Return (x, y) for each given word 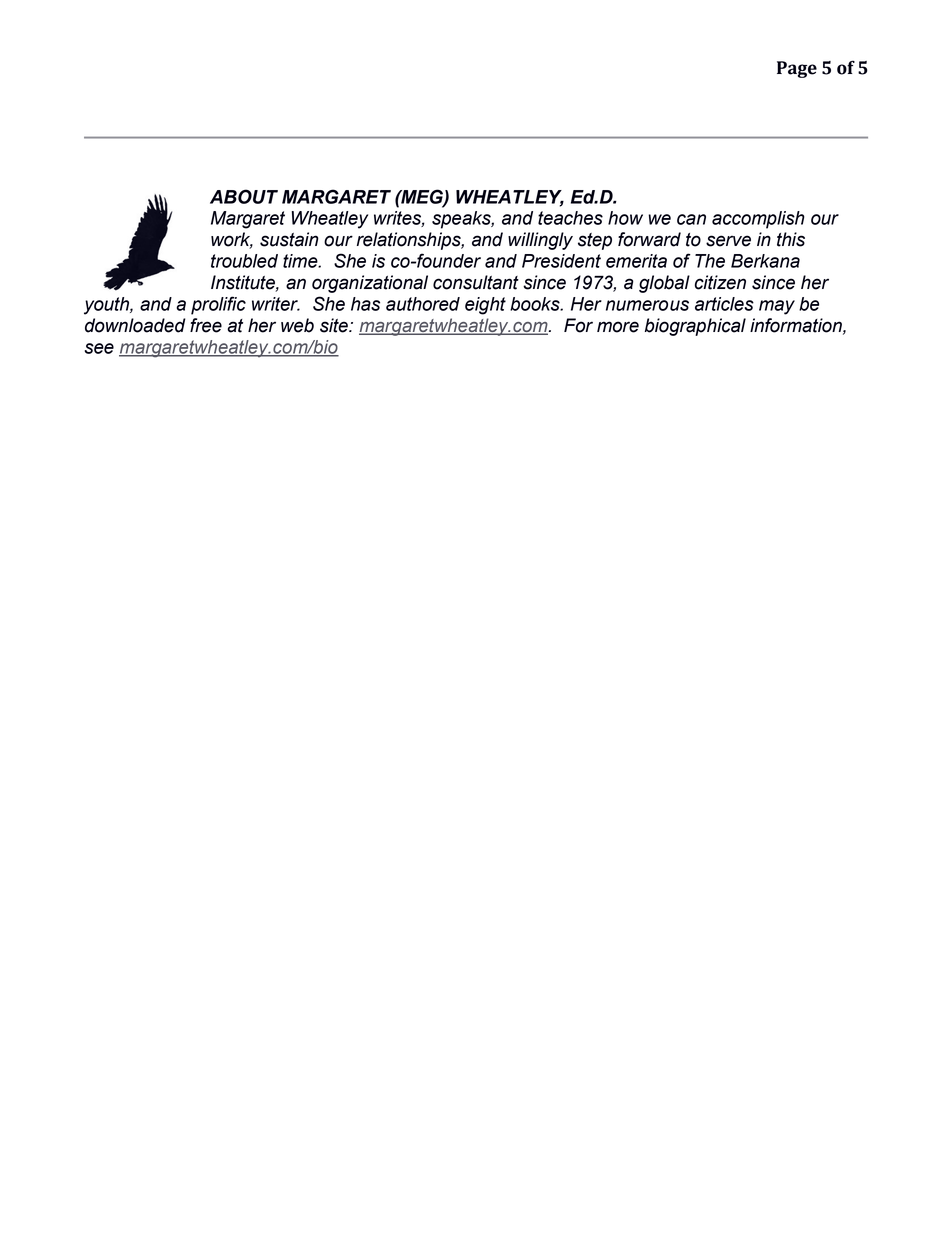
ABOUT (244, 196)
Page (797, 69)
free (206, 325)
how (625, 218)
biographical (695, 327)
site (335, 325)
